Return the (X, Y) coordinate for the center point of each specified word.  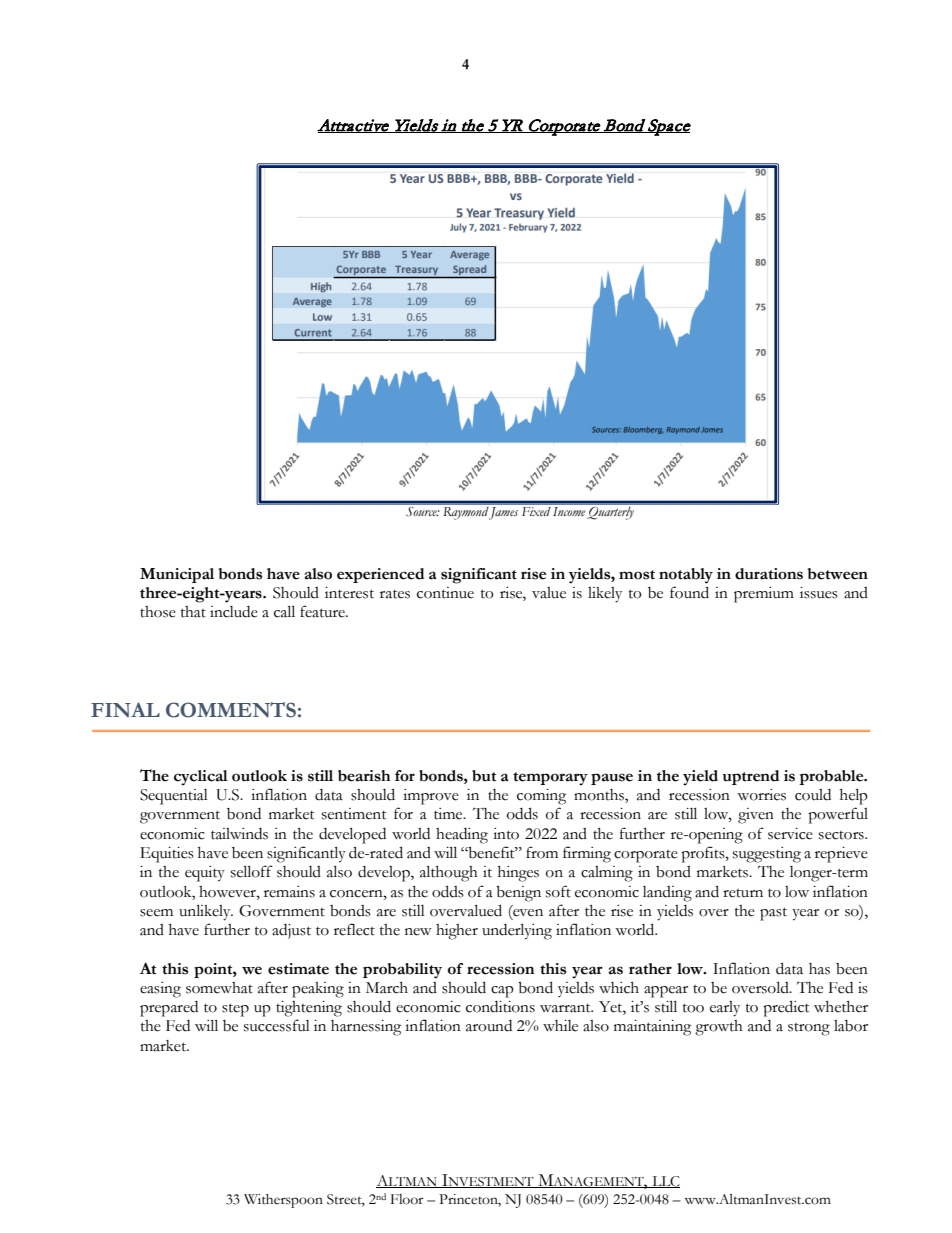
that (193, 612)
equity (205, 874)
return (743, 893)
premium (764, 595)
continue (445, 593)
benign (518, 894)
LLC (665, 1182)
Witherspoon (283, 1201)
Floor (407, 1199)
